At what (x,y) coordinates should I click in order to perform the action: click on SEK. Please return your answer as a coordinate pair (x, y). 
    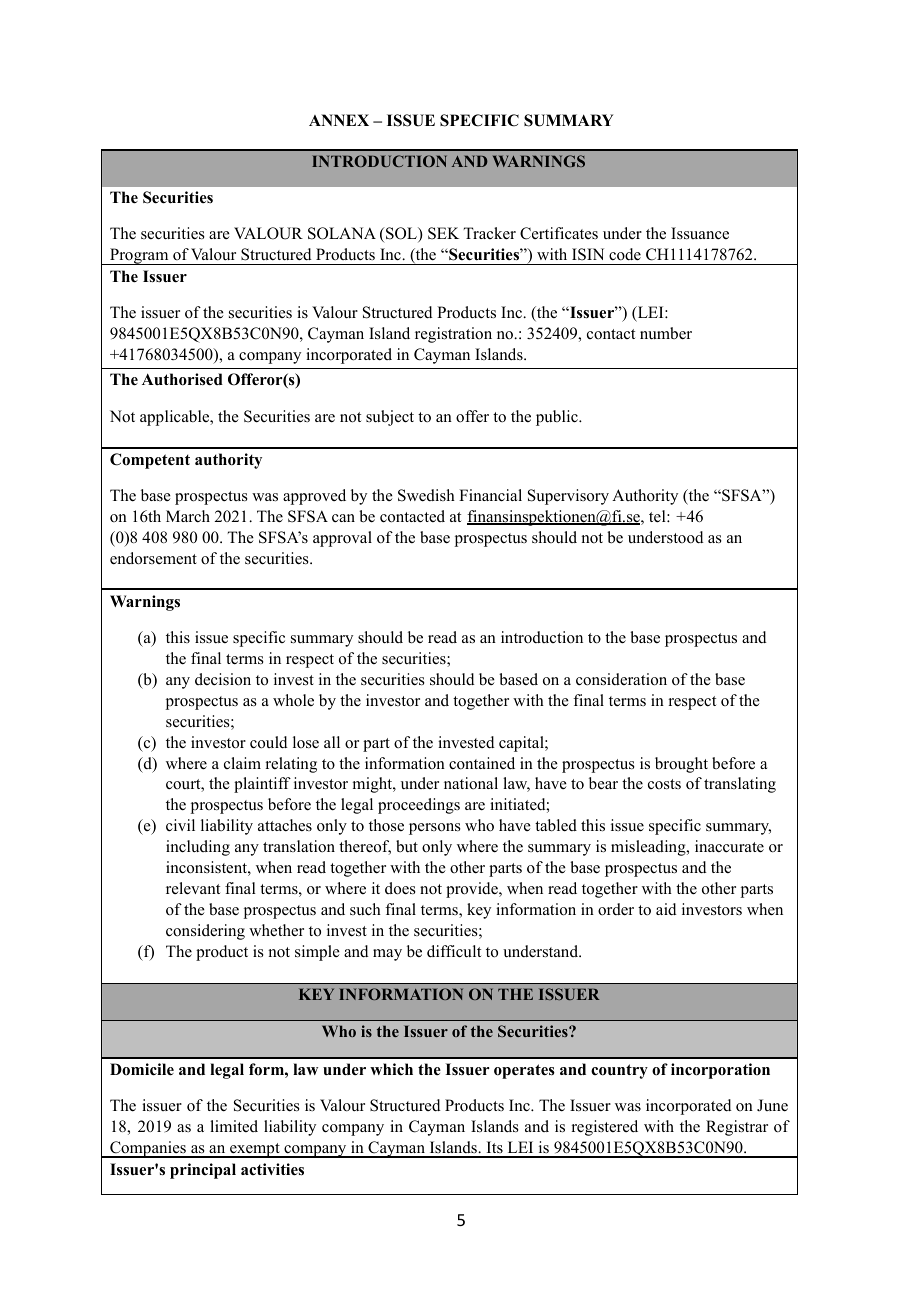
    Looking at the image, I should click on (443, 233).
